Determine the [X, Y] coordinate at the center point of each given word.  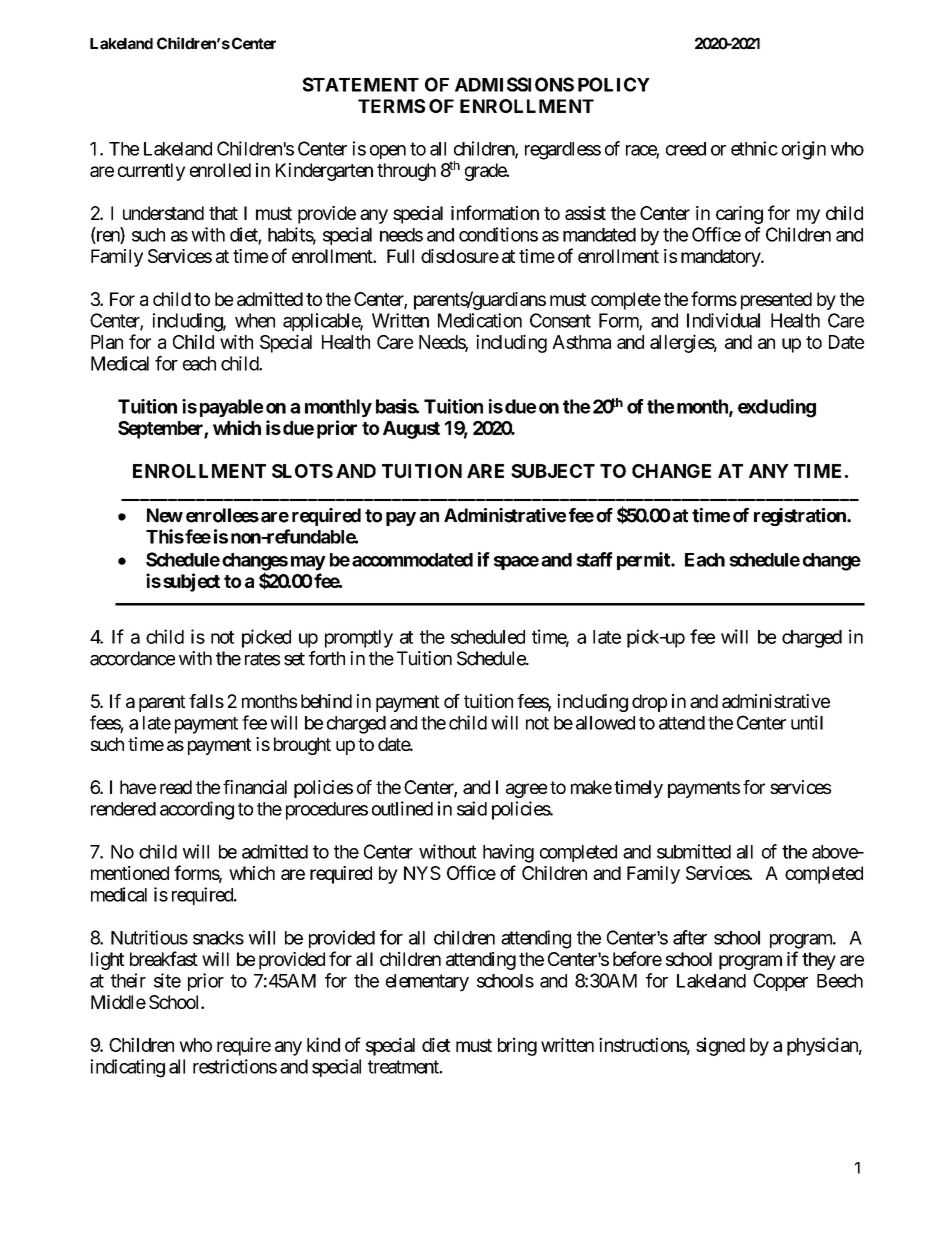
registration [801, 517]
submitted [694, 851]
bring [517, 1046]
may [308, 563]
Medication [480, 320]
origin [804, 150]
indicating [128, 1068]
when [255, 320]
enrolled [220, 170]
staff [594, 559]
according [197, 810]
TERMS [391, 106]
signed [720, 1046]
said [472, 808]
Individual [723, 320]
